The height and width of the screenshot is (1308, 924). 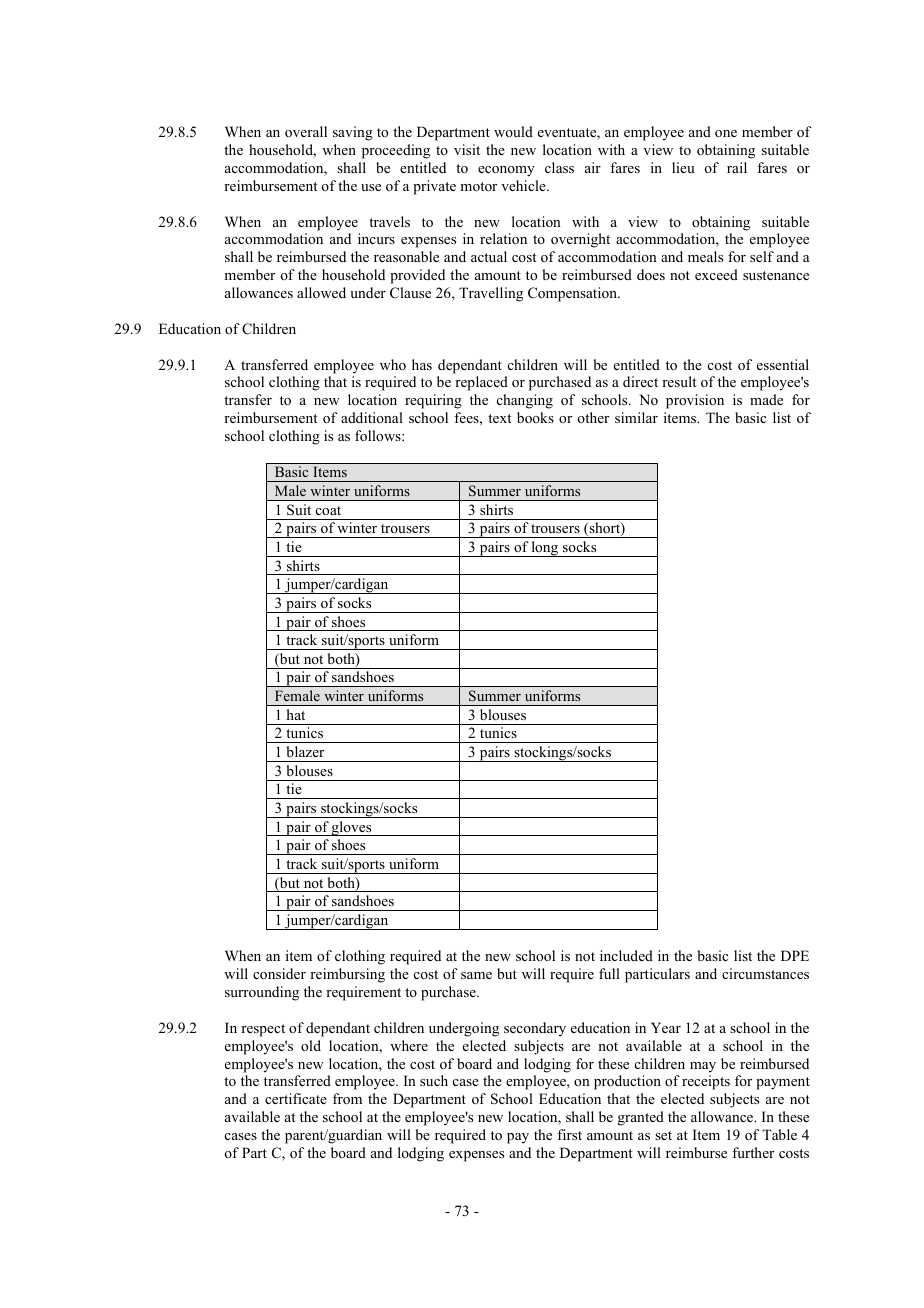 What do you see at coordinates (306, 131) in the screenshot?
I see `overall` at bounding box center [306, 131].
